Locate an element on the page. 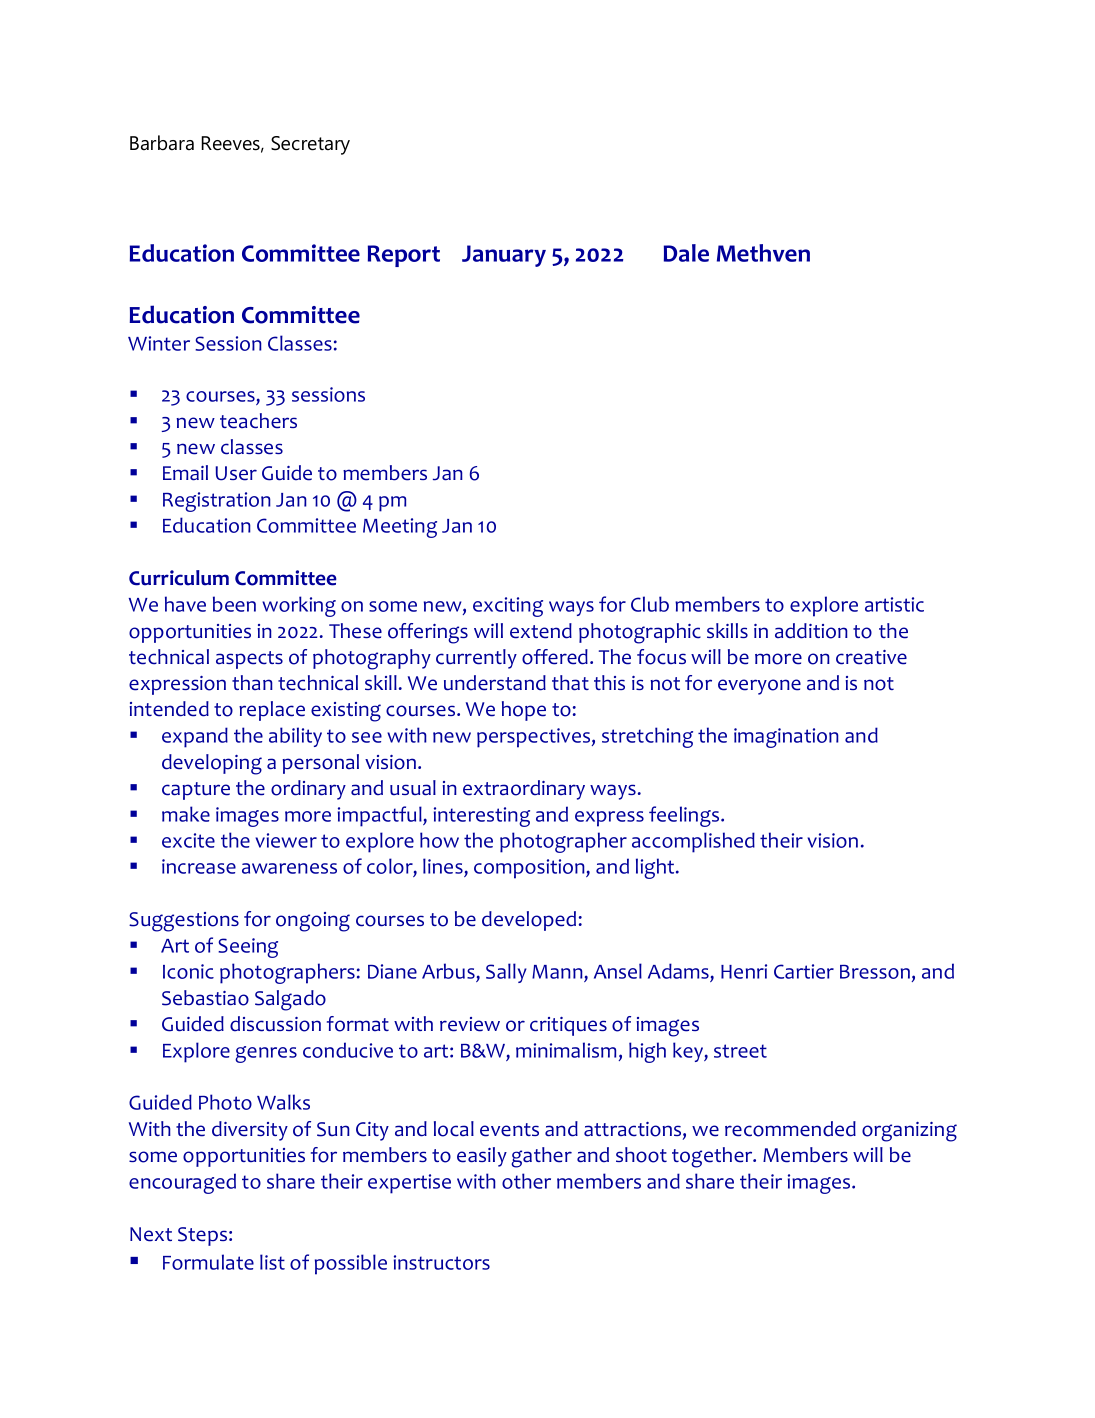 The image size is (1095, 1418). than is located at coordinates (252, 682).
